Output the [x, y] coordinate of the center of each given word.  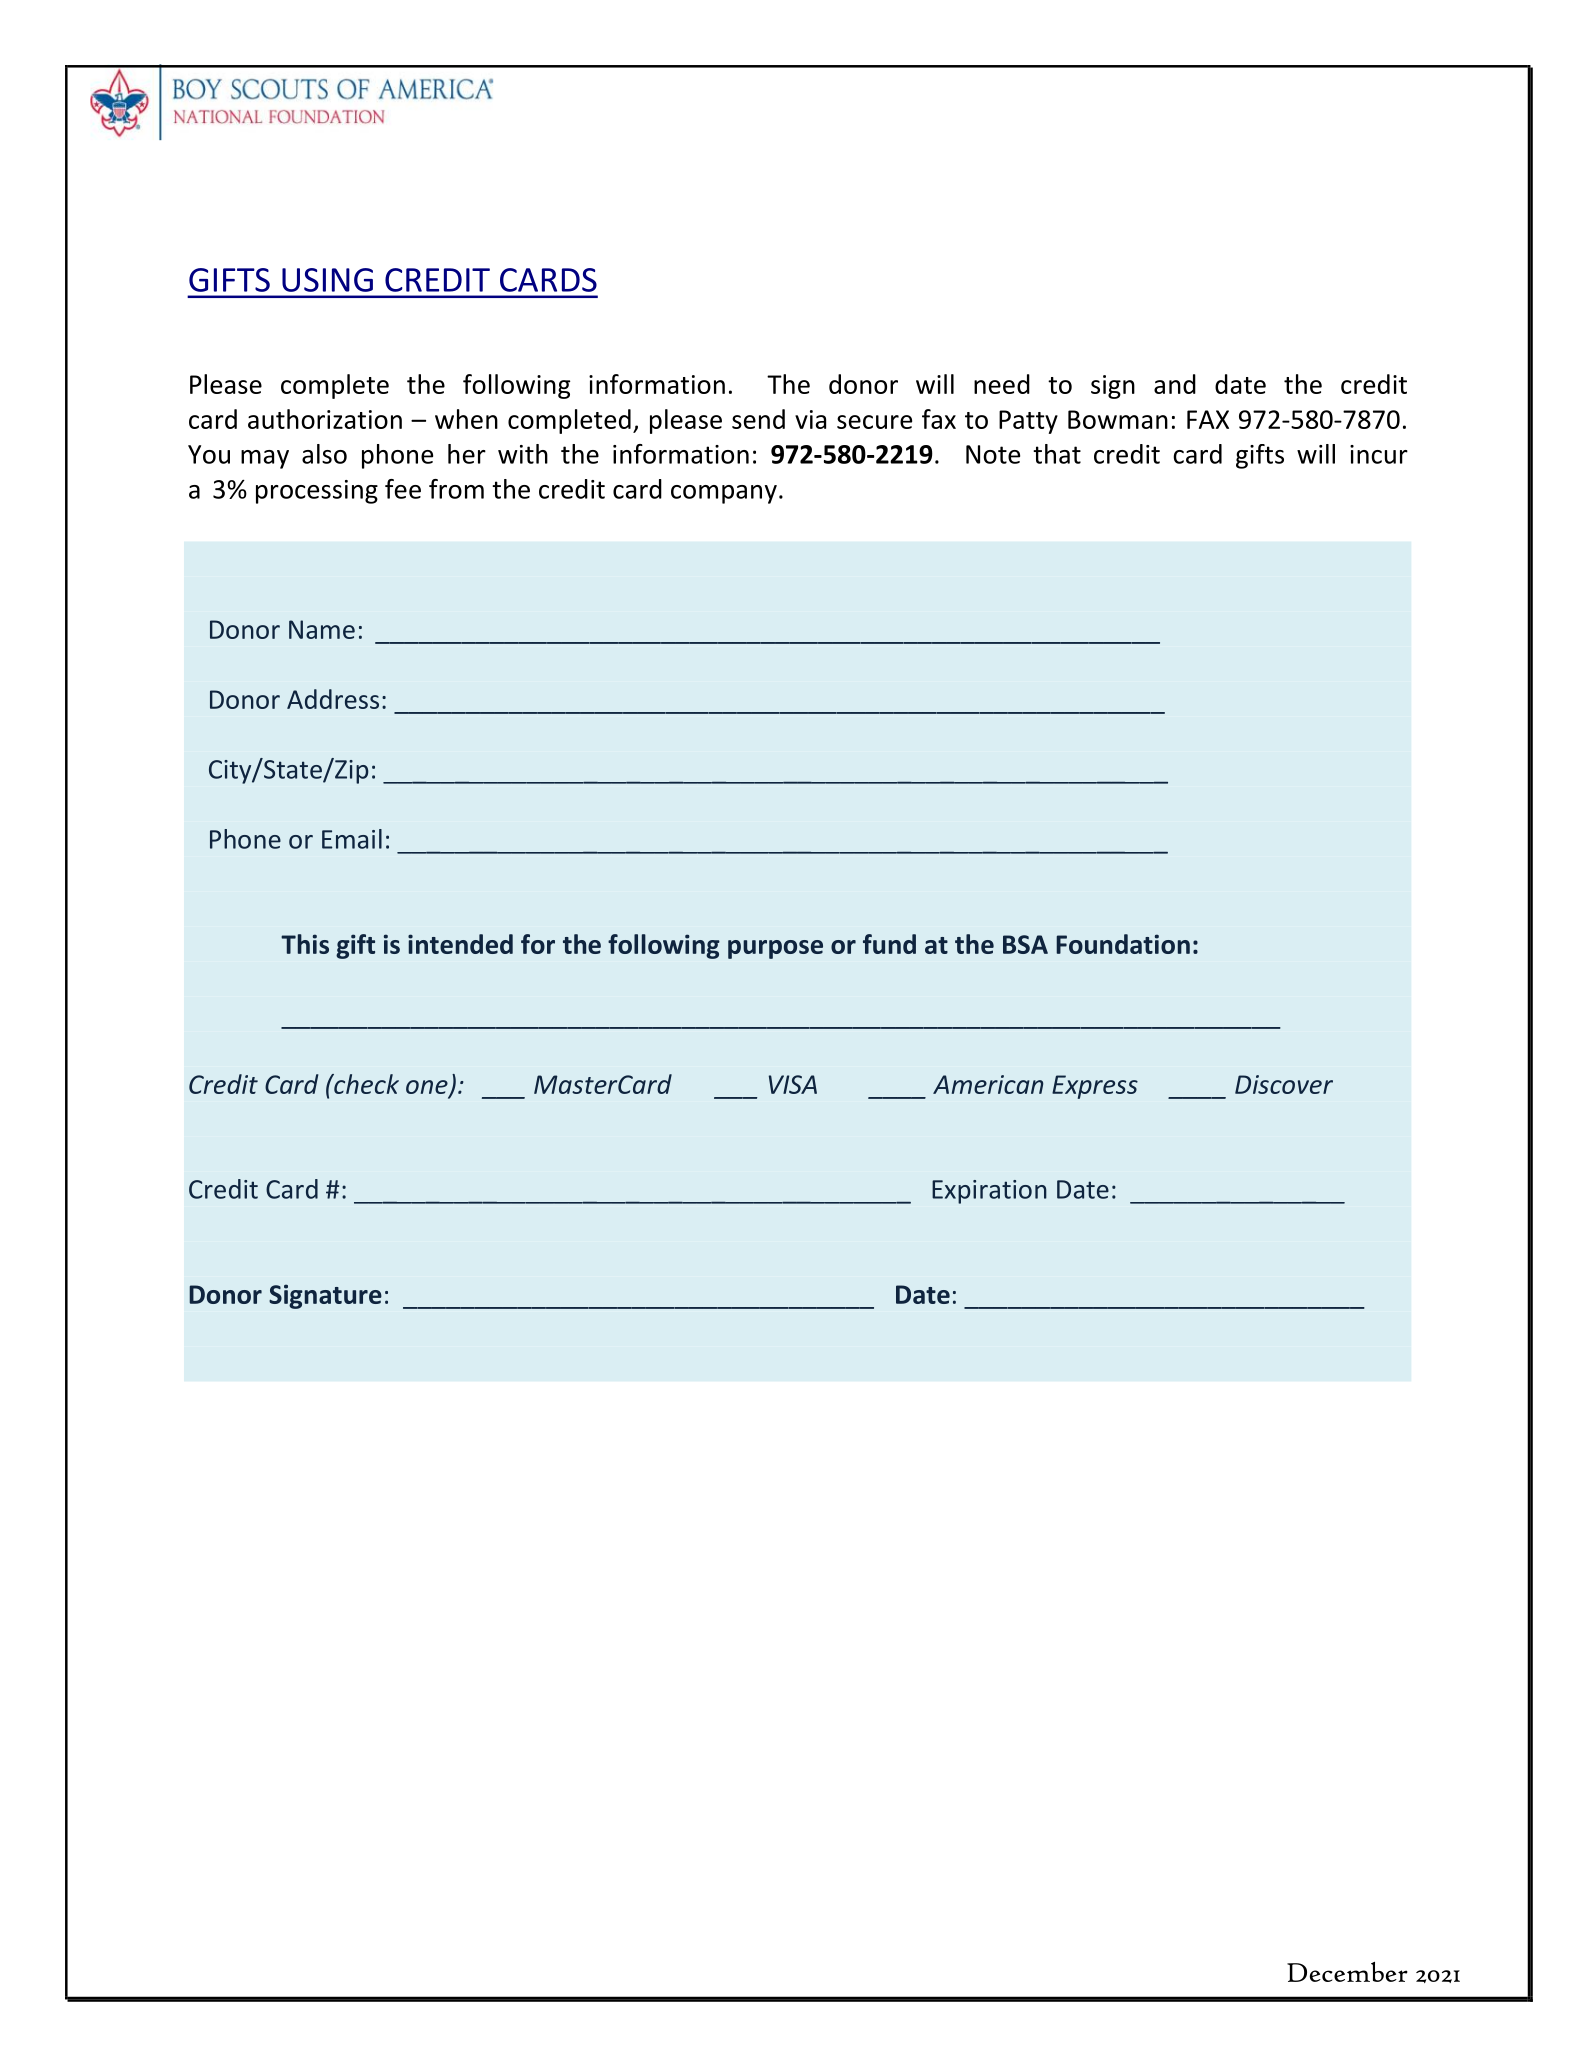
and [1175, 384]
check [365, 1084]
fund [889, 944]
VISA [793, 1084]
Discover [1284, 1084]
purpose [775, 949]
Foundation [1123, 944]
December [1347, 1972]
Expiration [989, 1192]
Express [1095, 1087]
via [810, 419]
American [988, 1084]
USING [327, 280]
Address [333, 699]
